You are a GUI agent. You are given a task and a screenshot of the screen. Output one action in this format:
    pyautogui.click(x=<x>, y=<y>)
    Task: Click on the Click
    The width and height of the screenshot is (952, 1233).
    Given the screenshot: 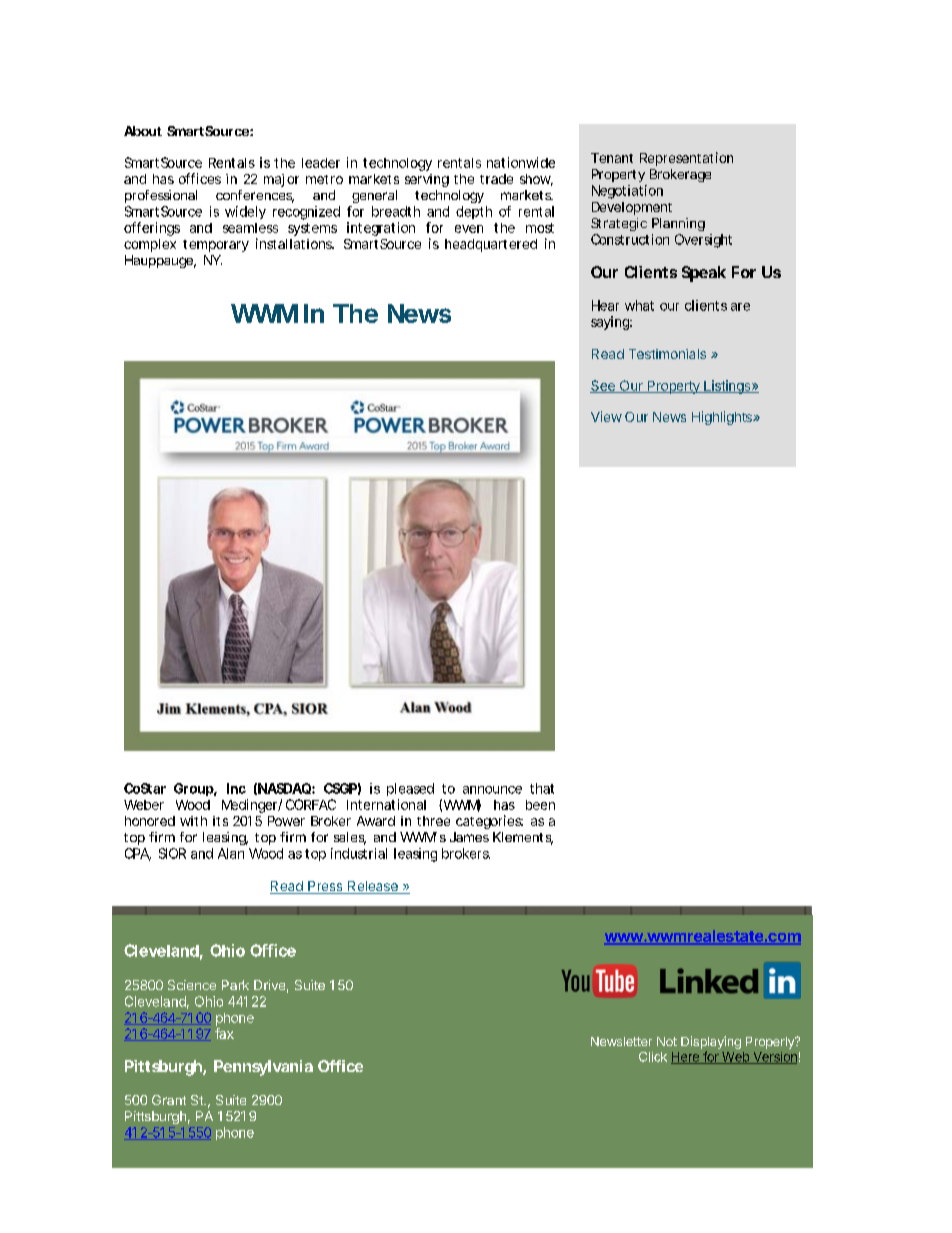 What is the action you would take?
    pyautogui.click(x=653, y=1057)
